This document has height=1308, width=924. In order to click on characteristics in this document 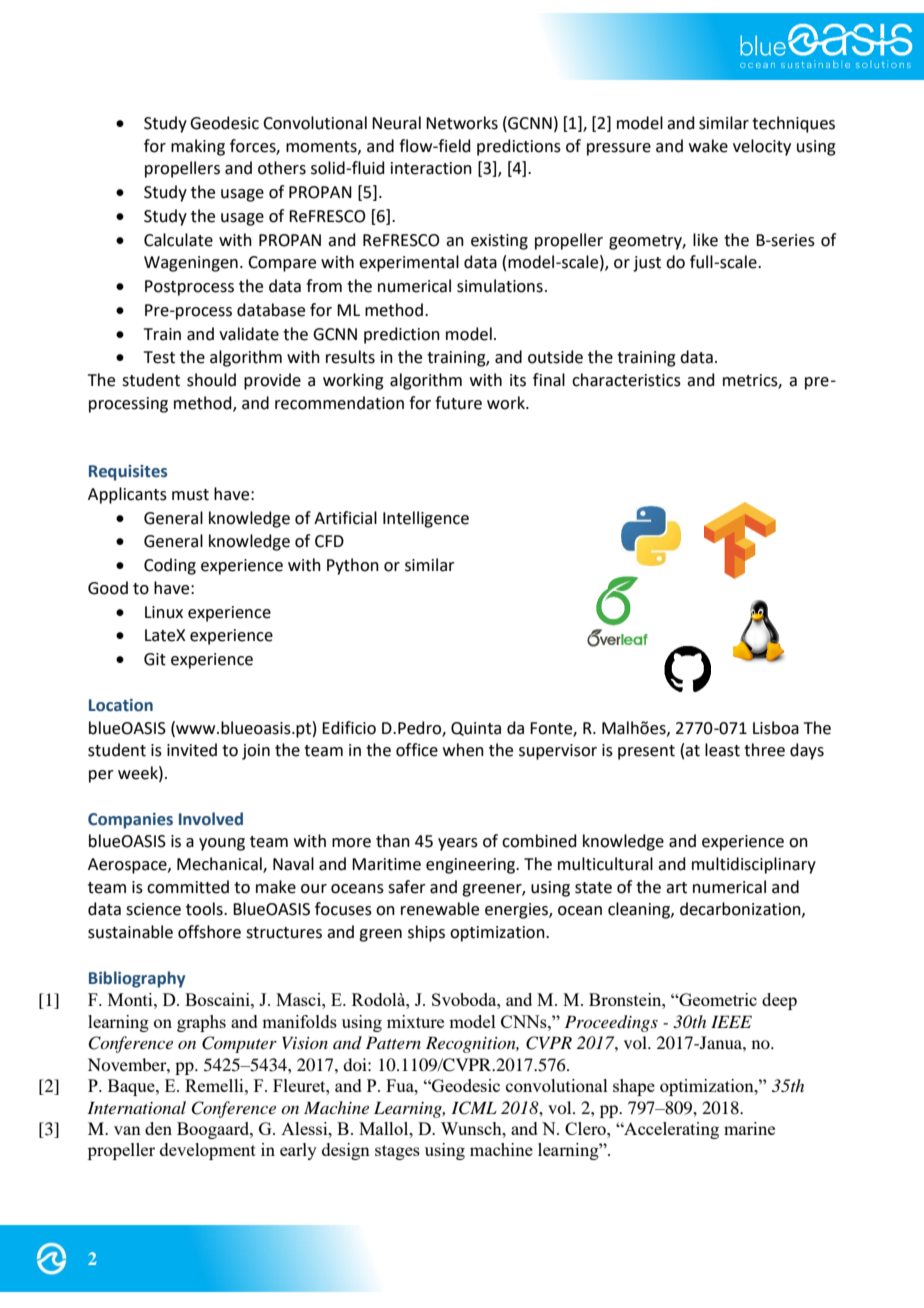, I will do `click(626, 380)`.
